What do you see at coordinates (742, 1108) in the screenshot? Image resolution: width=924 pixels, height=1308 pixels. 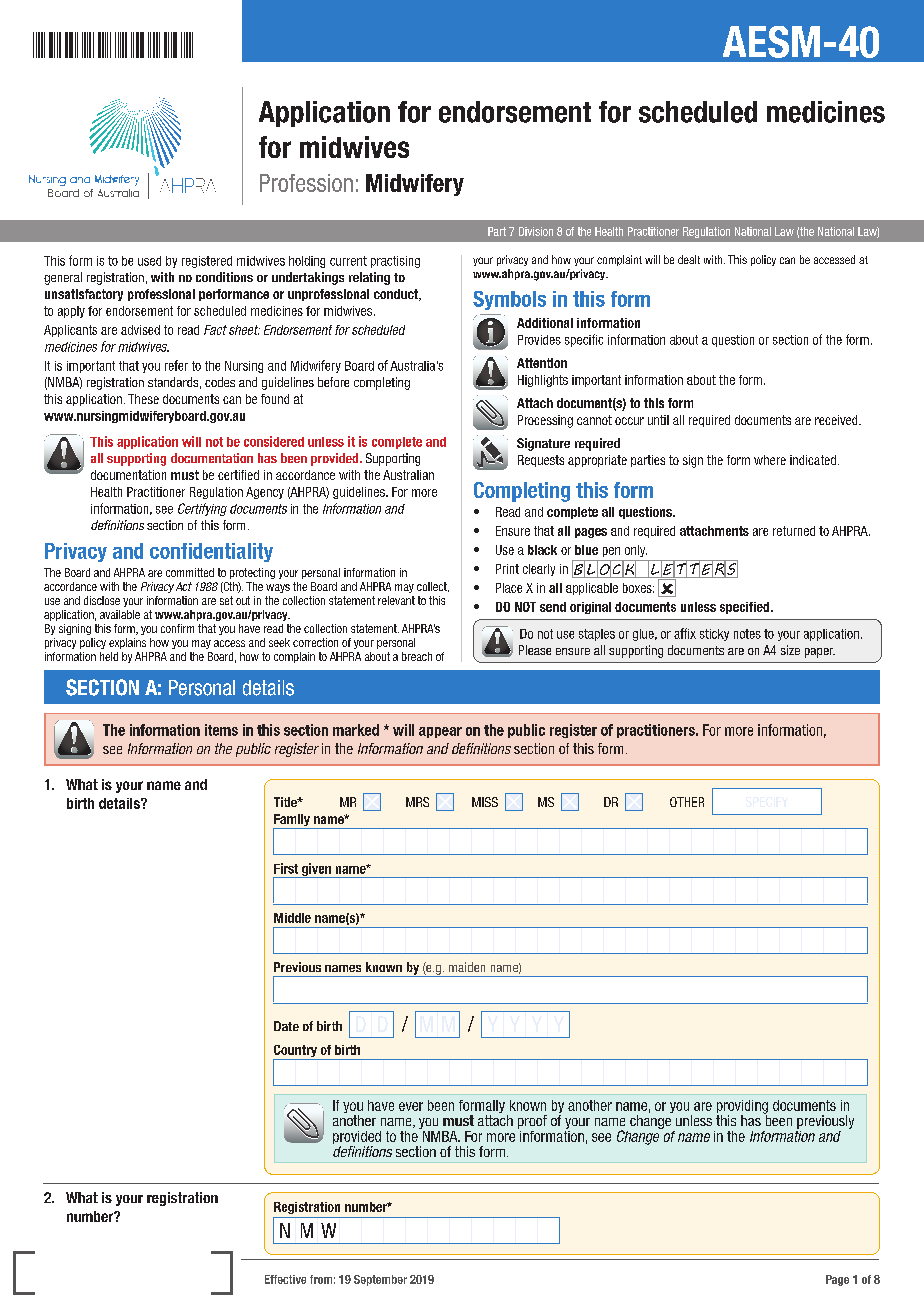 I see `providing` at bounding box center [742, 1108].
